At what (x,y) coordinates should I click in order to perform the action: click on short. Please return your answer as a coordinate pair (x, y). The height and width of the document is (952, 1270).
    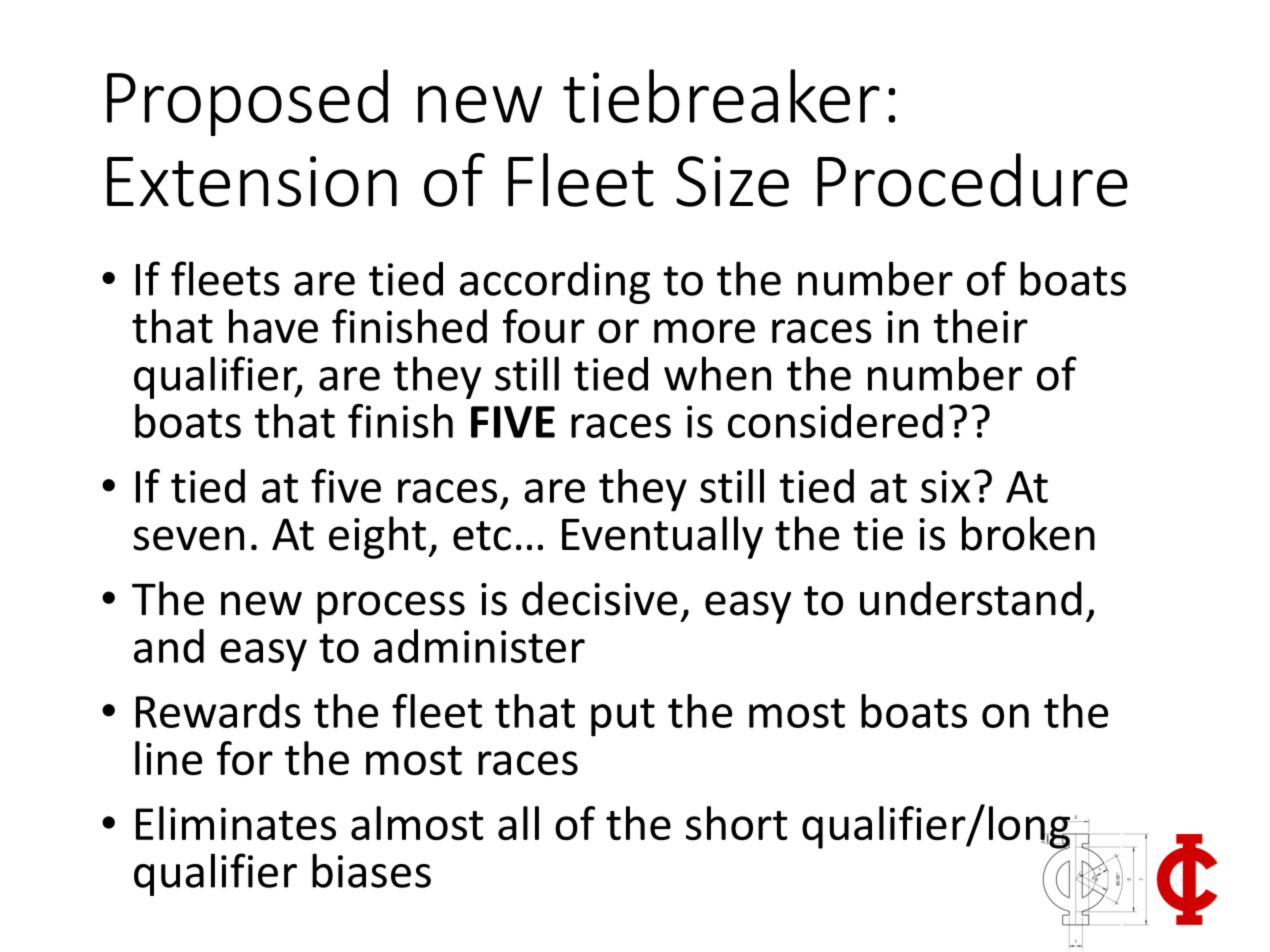
    Looking at the image, I should click on (736, 823).
